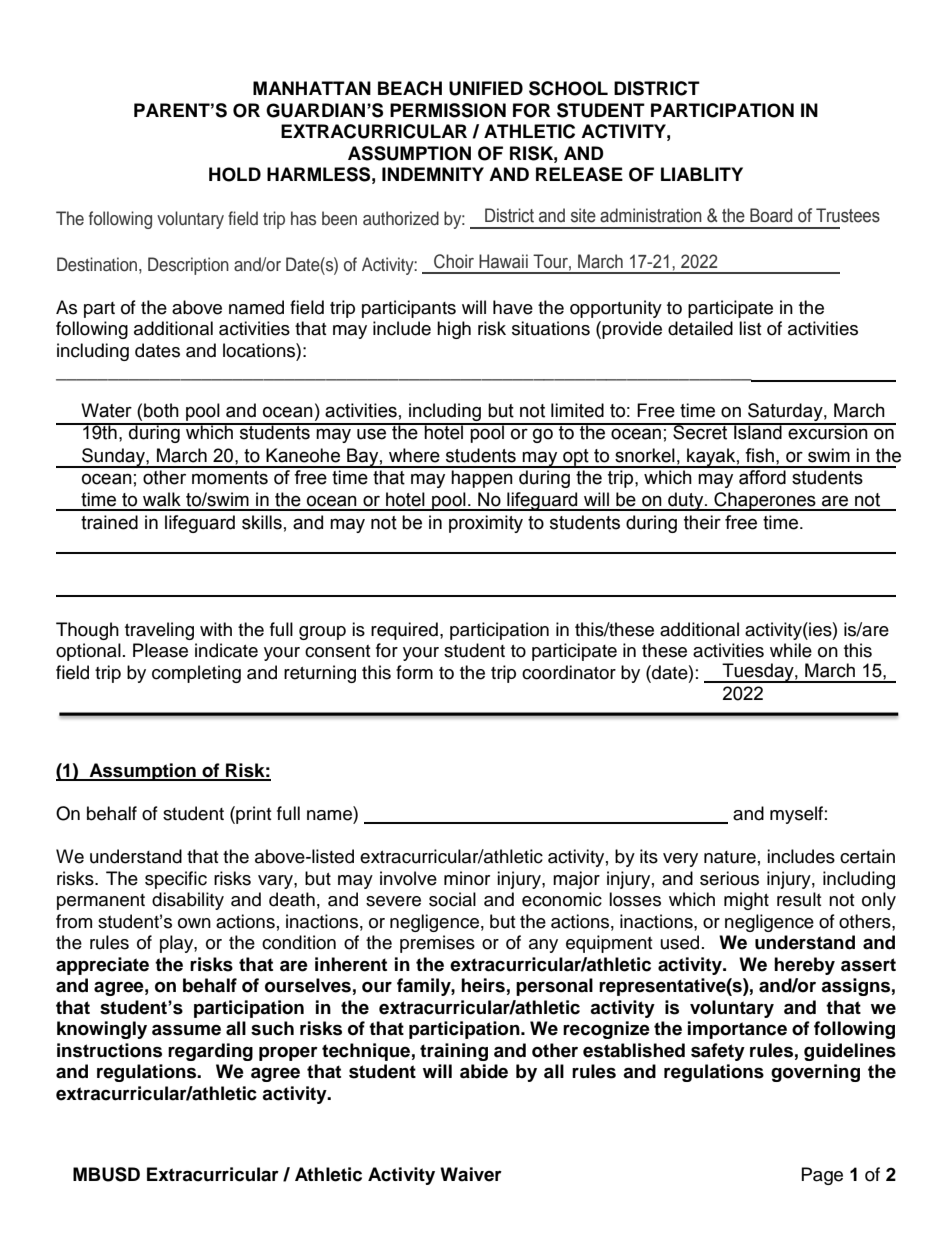  Describe the element at coordinates (822, 1176) in the page. I see `Page` at that location.
